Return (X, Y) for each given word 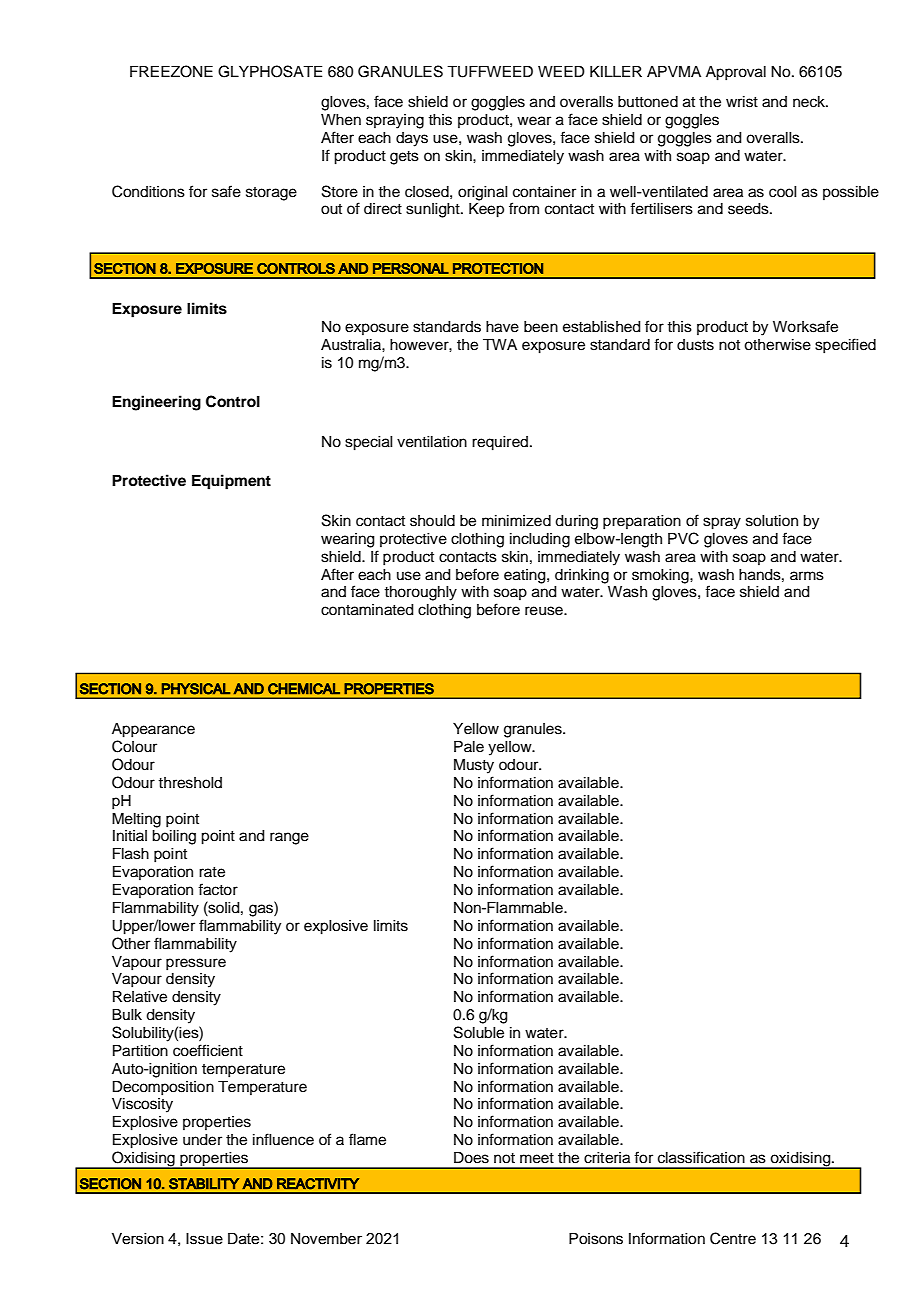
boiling (174, 837)
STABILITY (204, 1184)
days (412, 139)
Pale (469, 747)
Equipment (231, 482)
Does (471, 1158)
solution (772, 521)
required (500, 443)
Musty (474, 766)
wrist (742, 102)
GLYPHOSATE (270, 71)
